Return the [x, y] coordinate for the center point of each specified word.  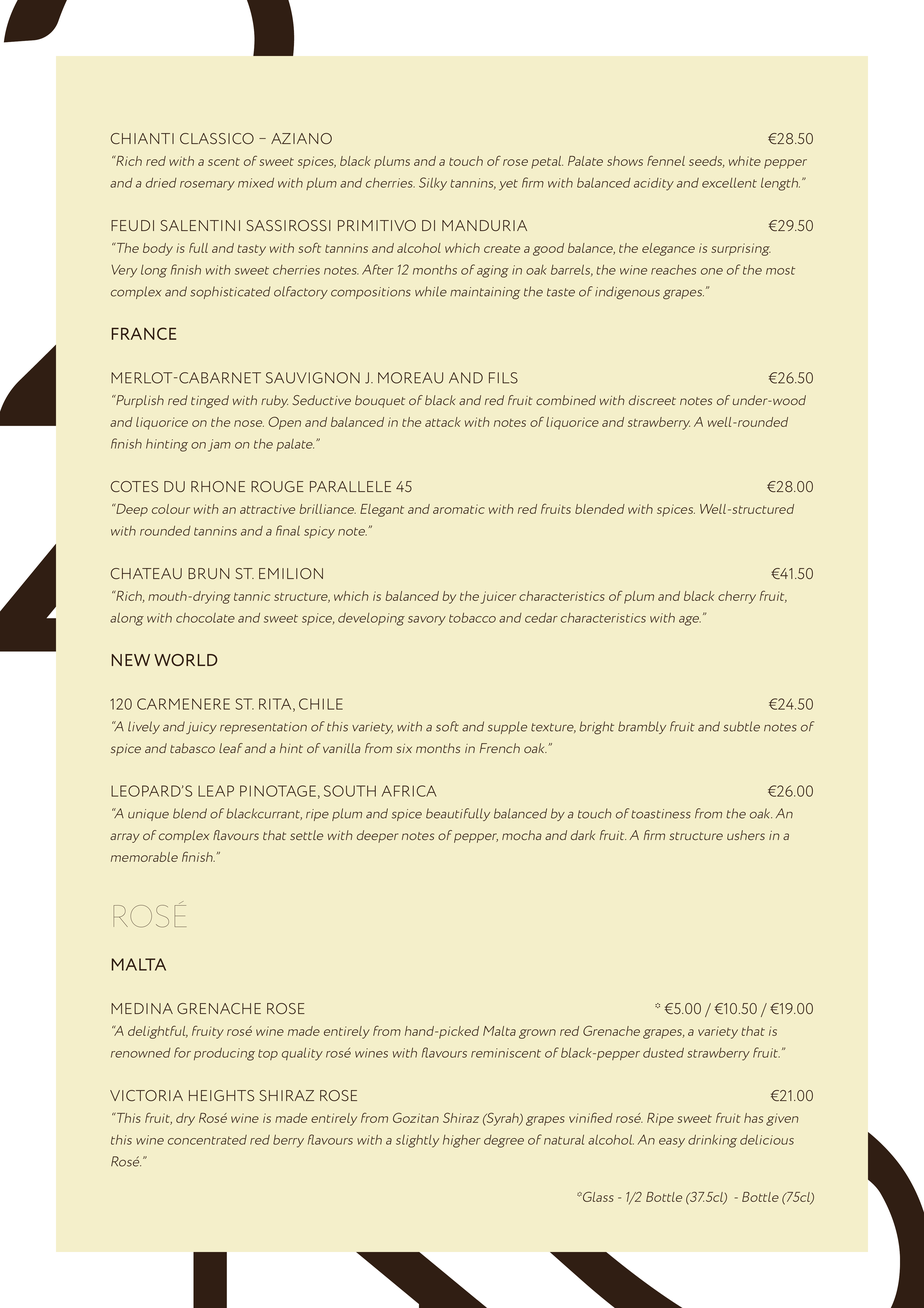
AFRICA [409, 791]
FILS [503, 378]
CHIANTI [142, 138]
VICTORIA [146, 1095]
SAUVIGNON [313, 378]
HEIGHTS [221, 1095]
